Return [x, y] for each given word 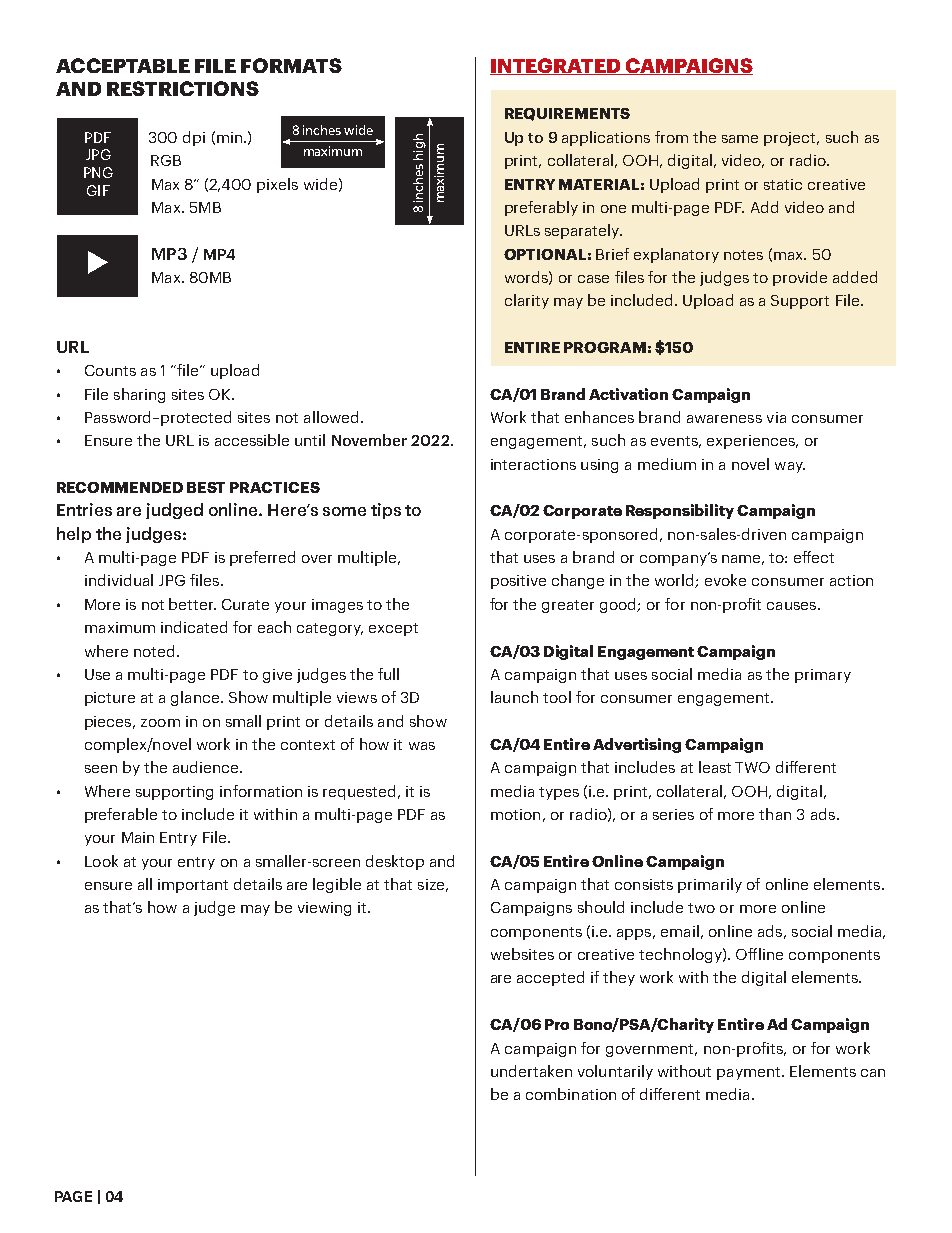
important [193, 886]
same [740, 139]
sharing [139, 395]
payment [748, 1073]
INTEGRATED [556, 66]
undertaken [531, 1071]
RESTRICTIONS [183, 88]
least [715, 767]
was [422, 746]
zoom [160, 723]
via [776, 417]
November [369, 440]
